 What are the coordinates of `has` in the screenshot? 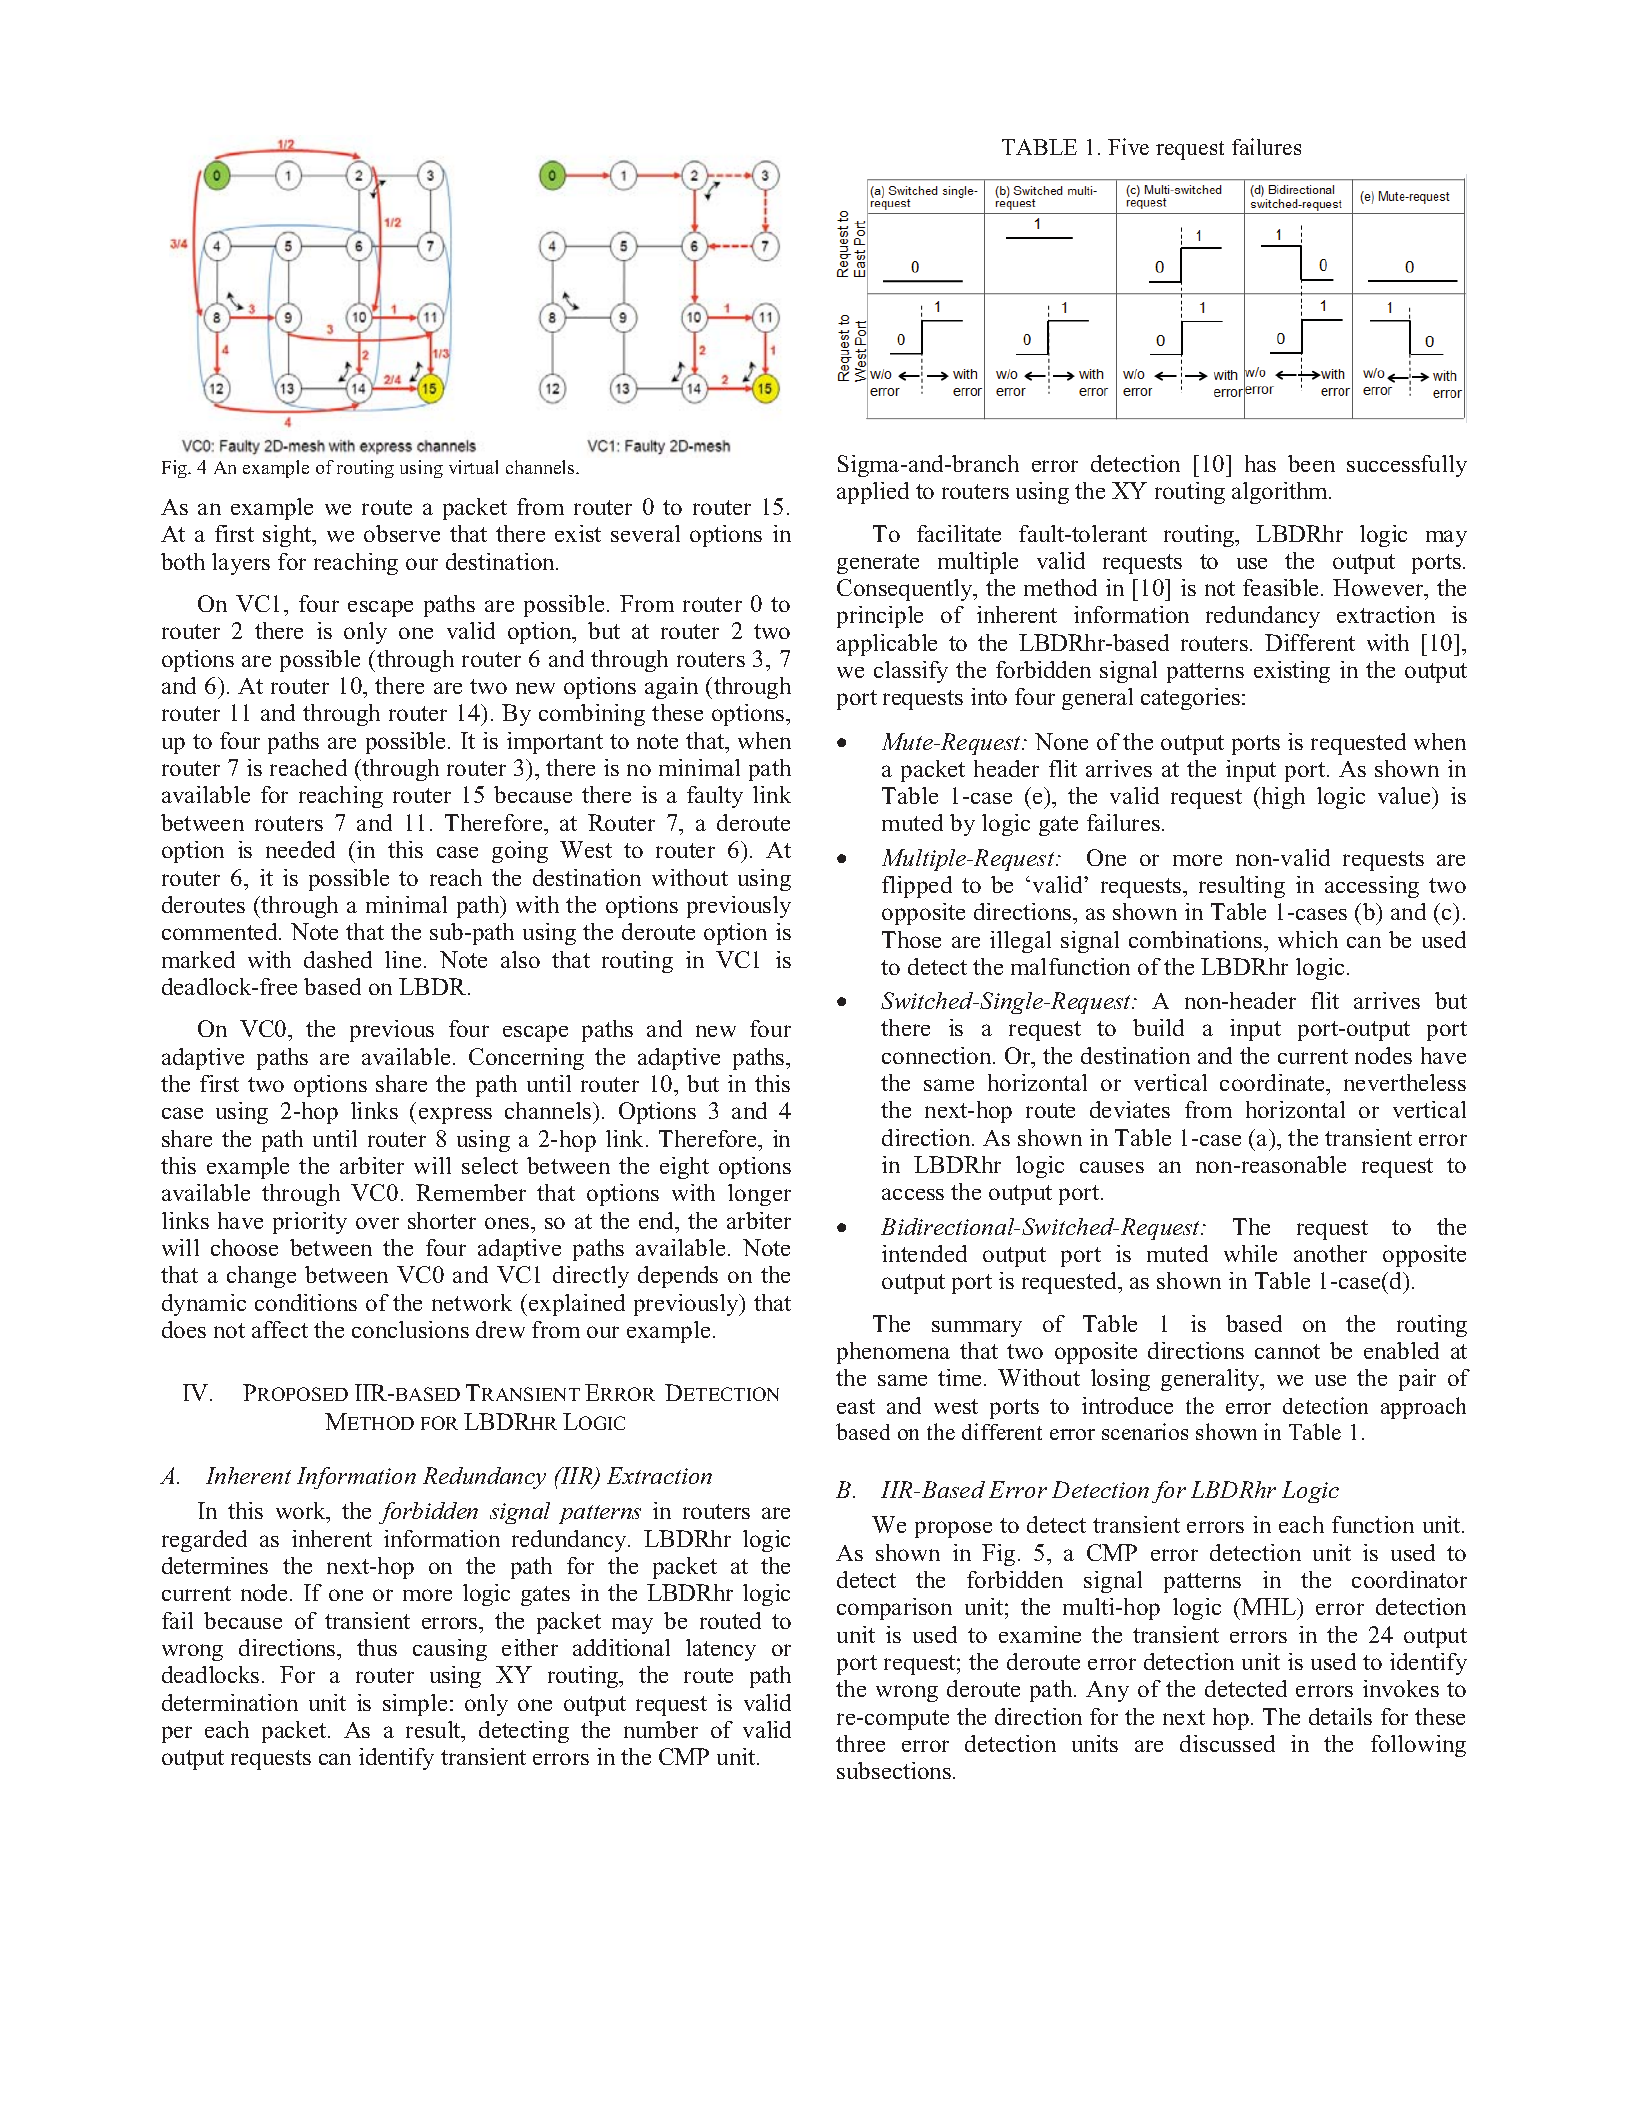 It's located at (1260, 463).
